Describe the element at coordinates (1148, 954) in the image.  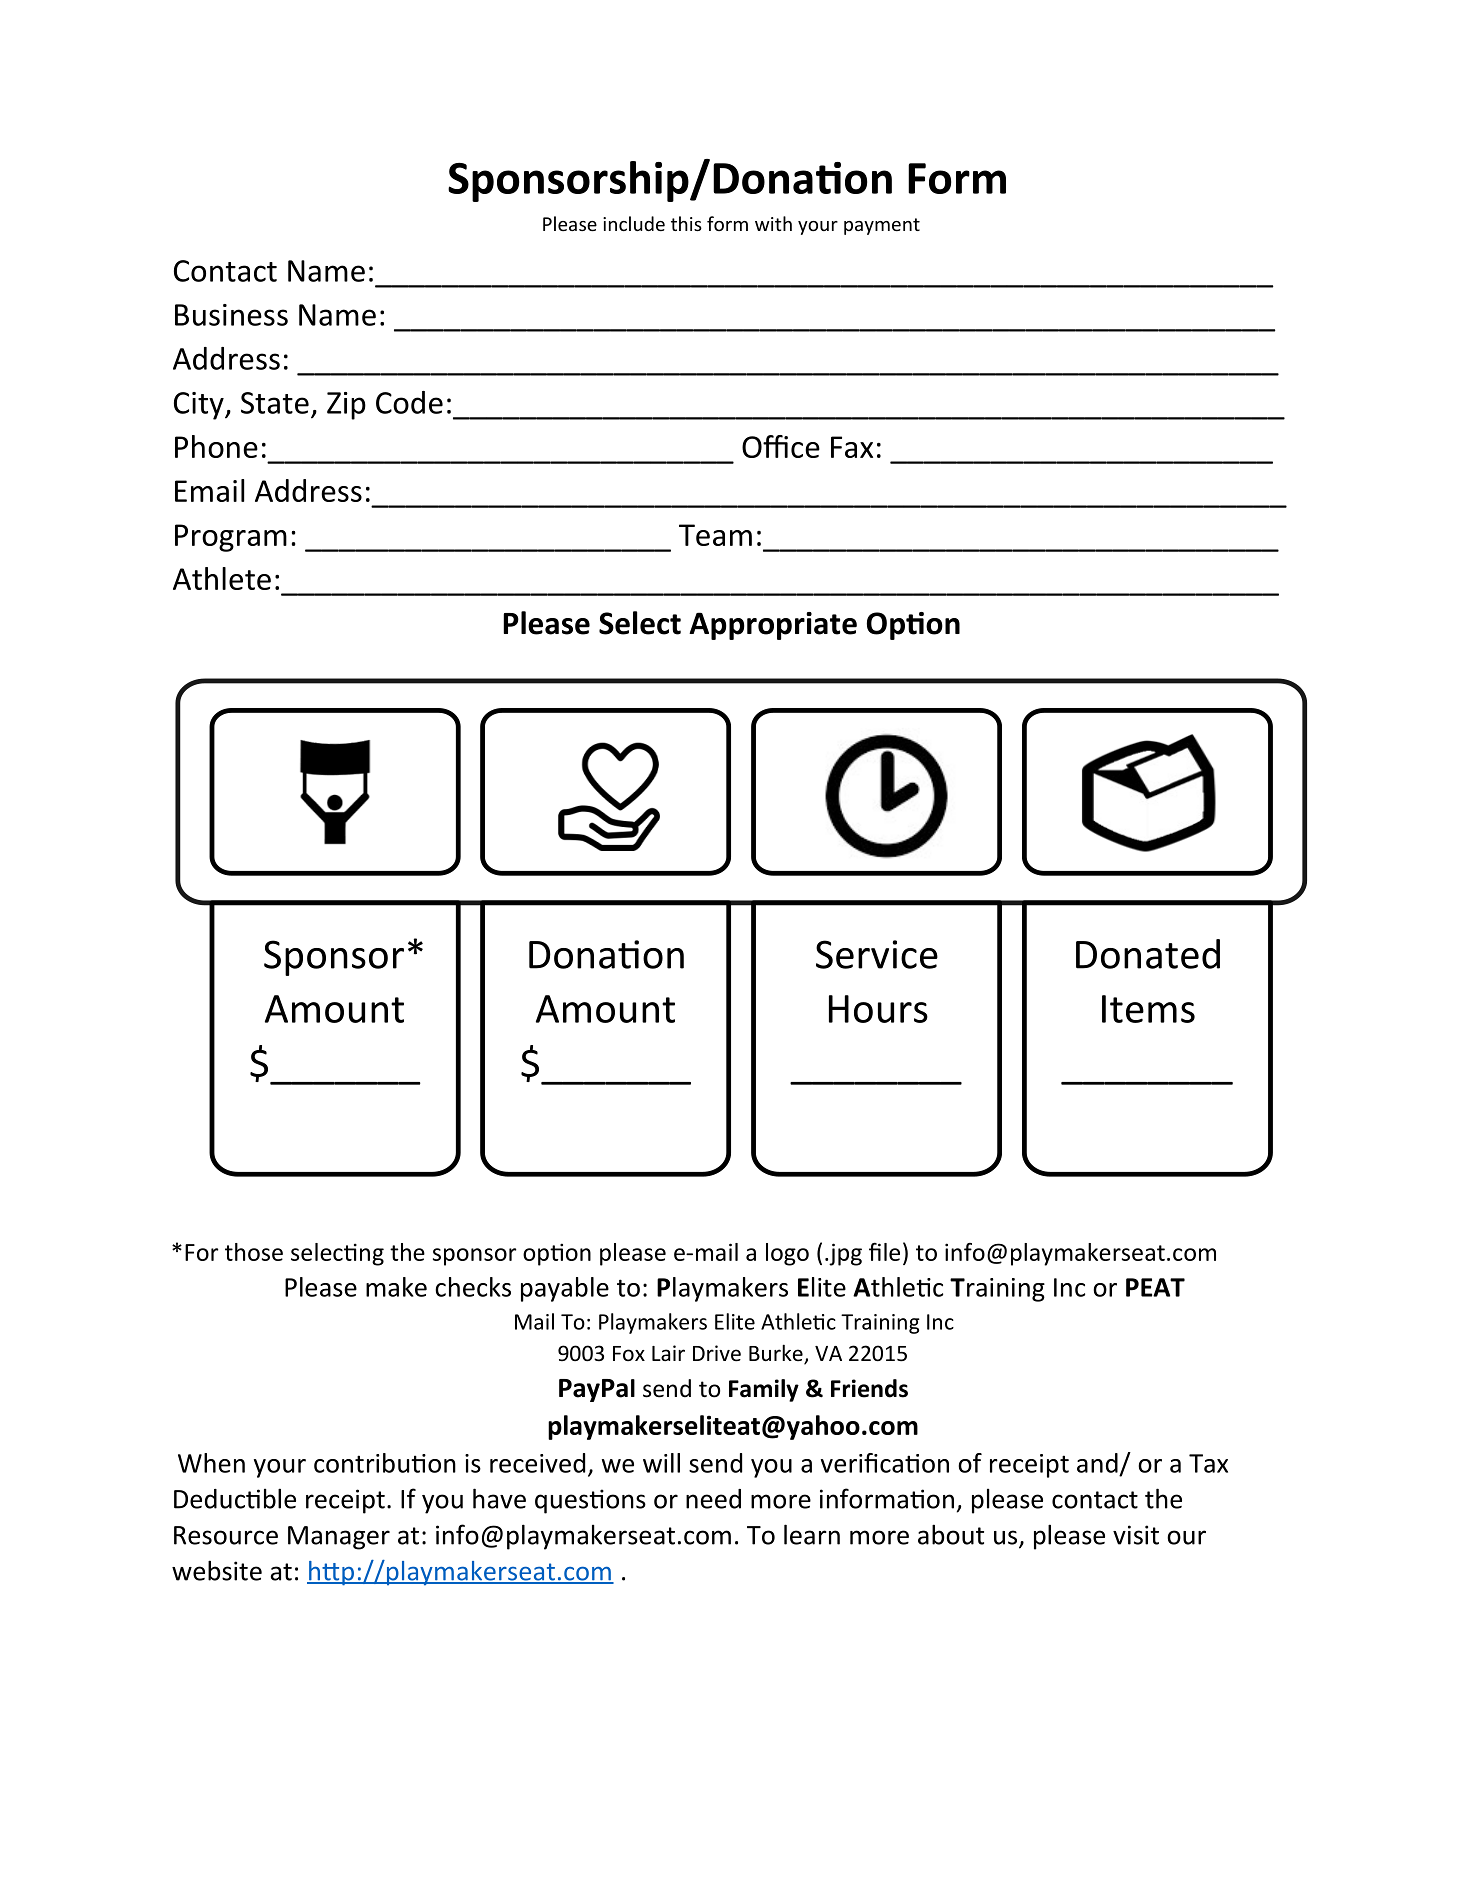
I see `Donated` at that location.
